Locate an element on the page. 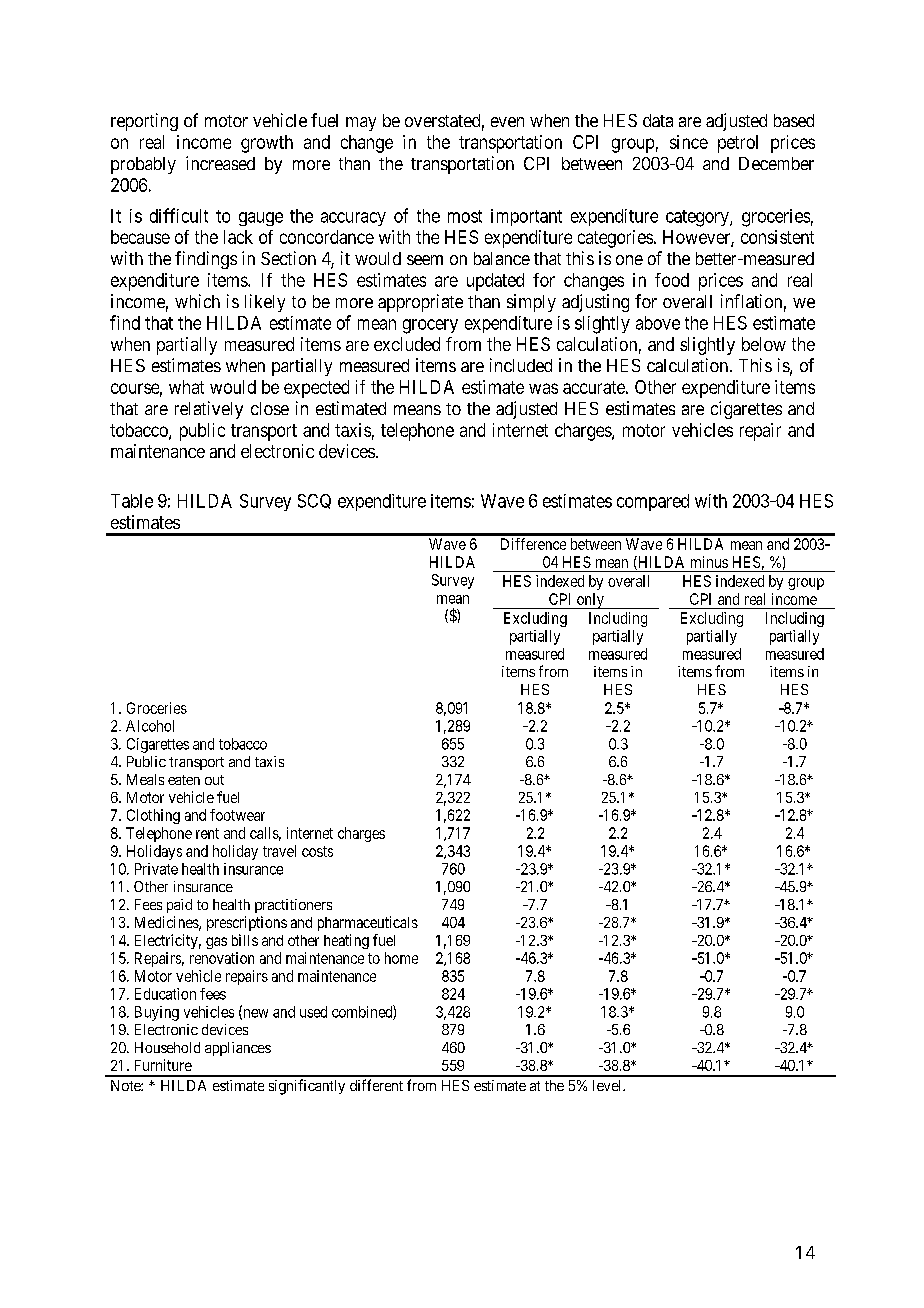  level is located at coordinates (608, 1085).
